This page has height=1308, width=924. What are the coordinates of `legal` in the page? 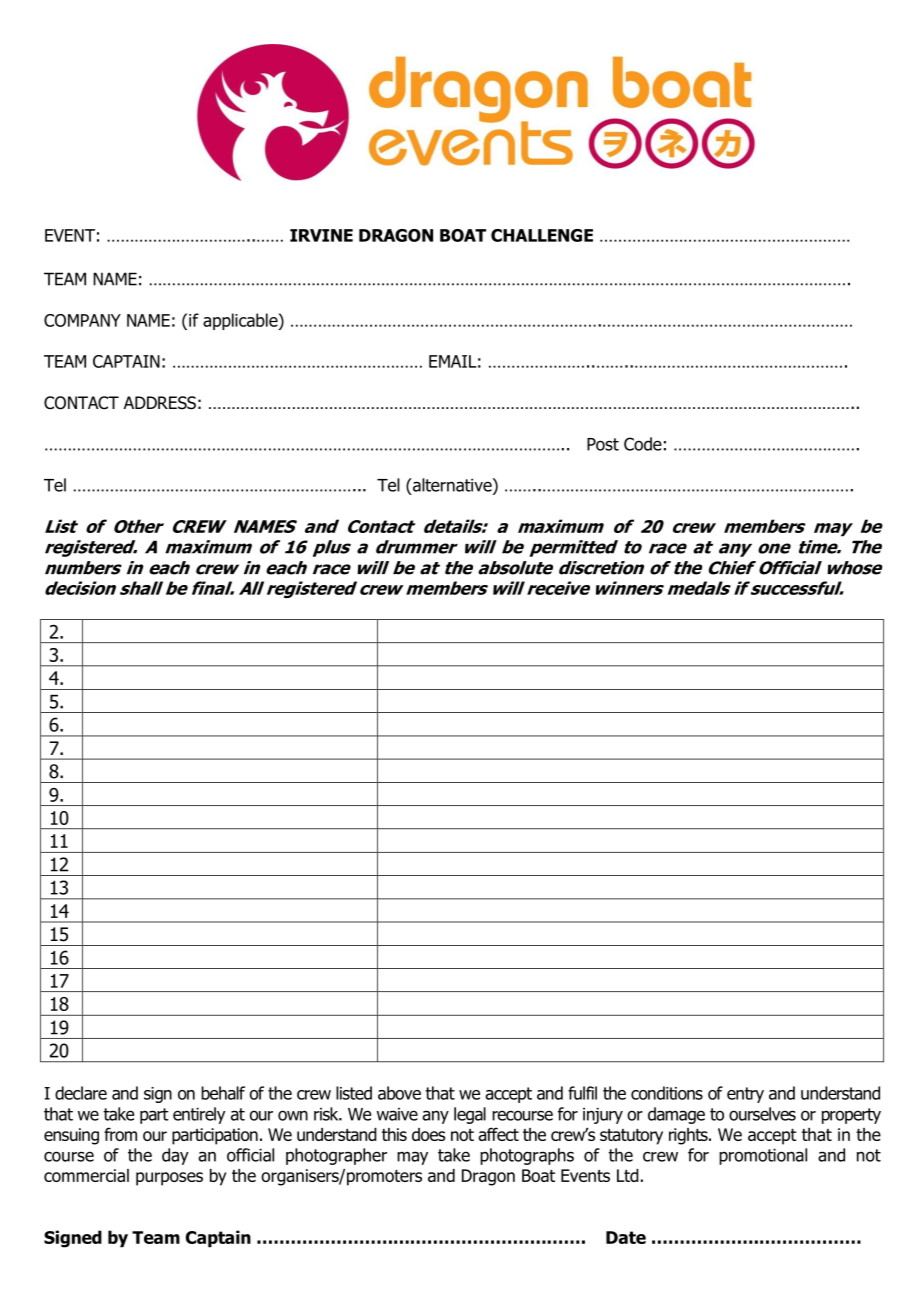 It's located at (470, 1115).
